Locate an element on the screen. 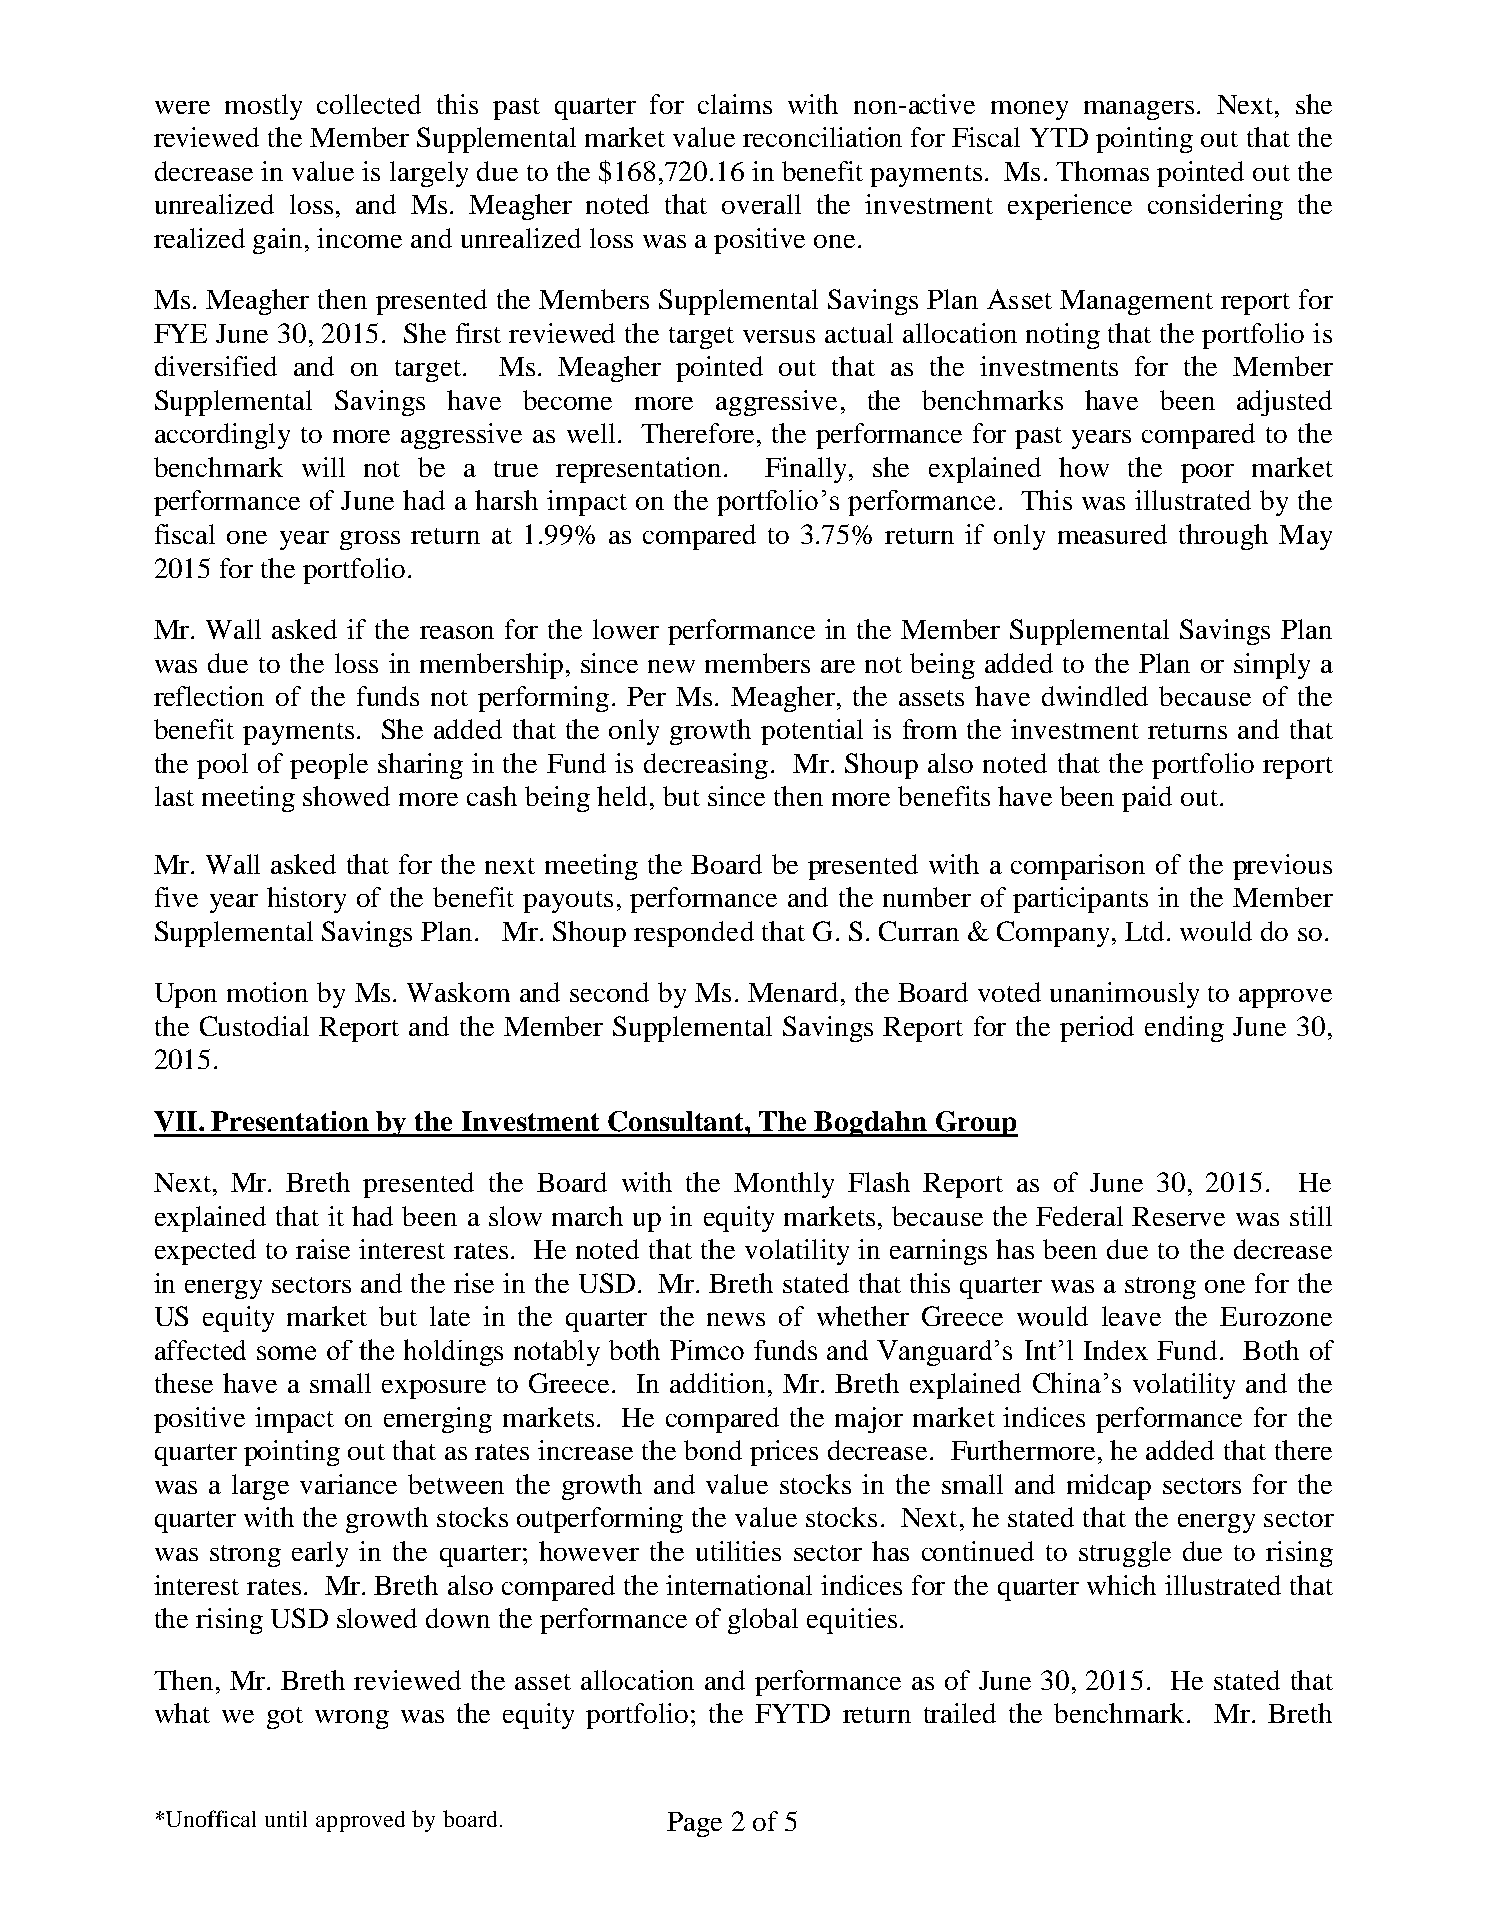 The height and width of the screenshot is (1924, 1487). Ltd is located at coordinates (1144, 931).
